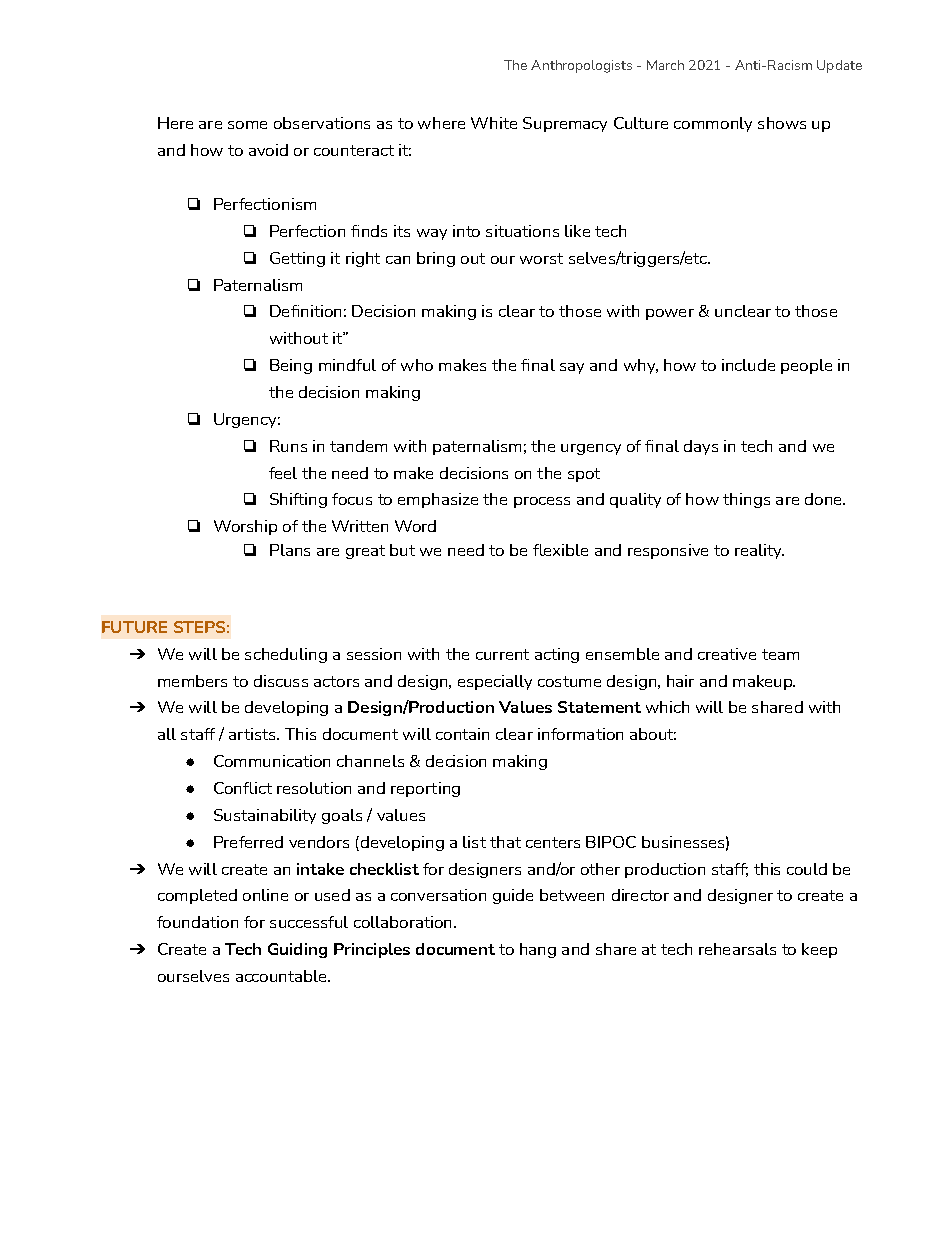  Describe the element at coordinates (502, 654) in the document. I see `current` at that location.
